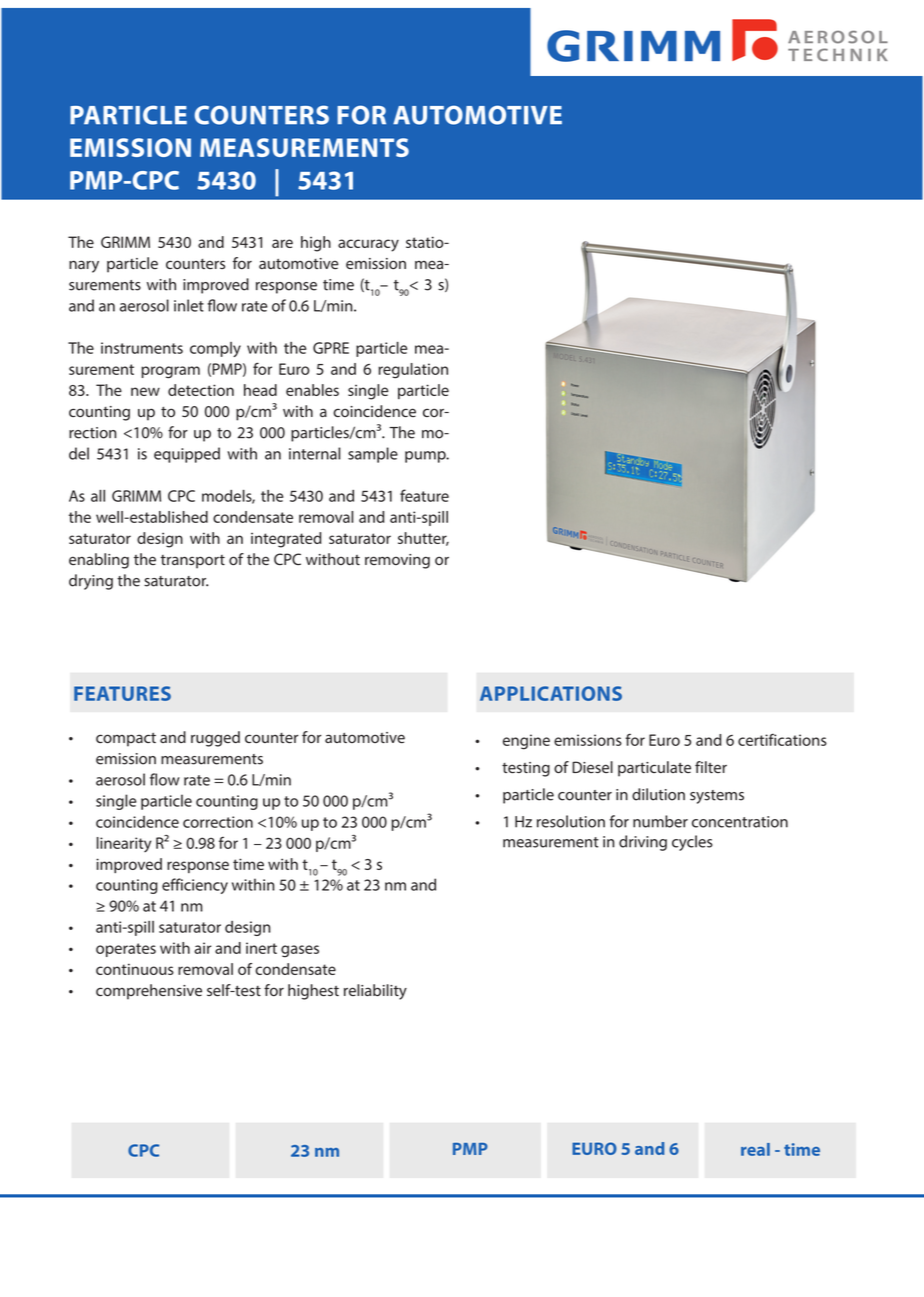 This screenshot has width=924, height=1297. I want to click on certifications, so click(782, 739).
